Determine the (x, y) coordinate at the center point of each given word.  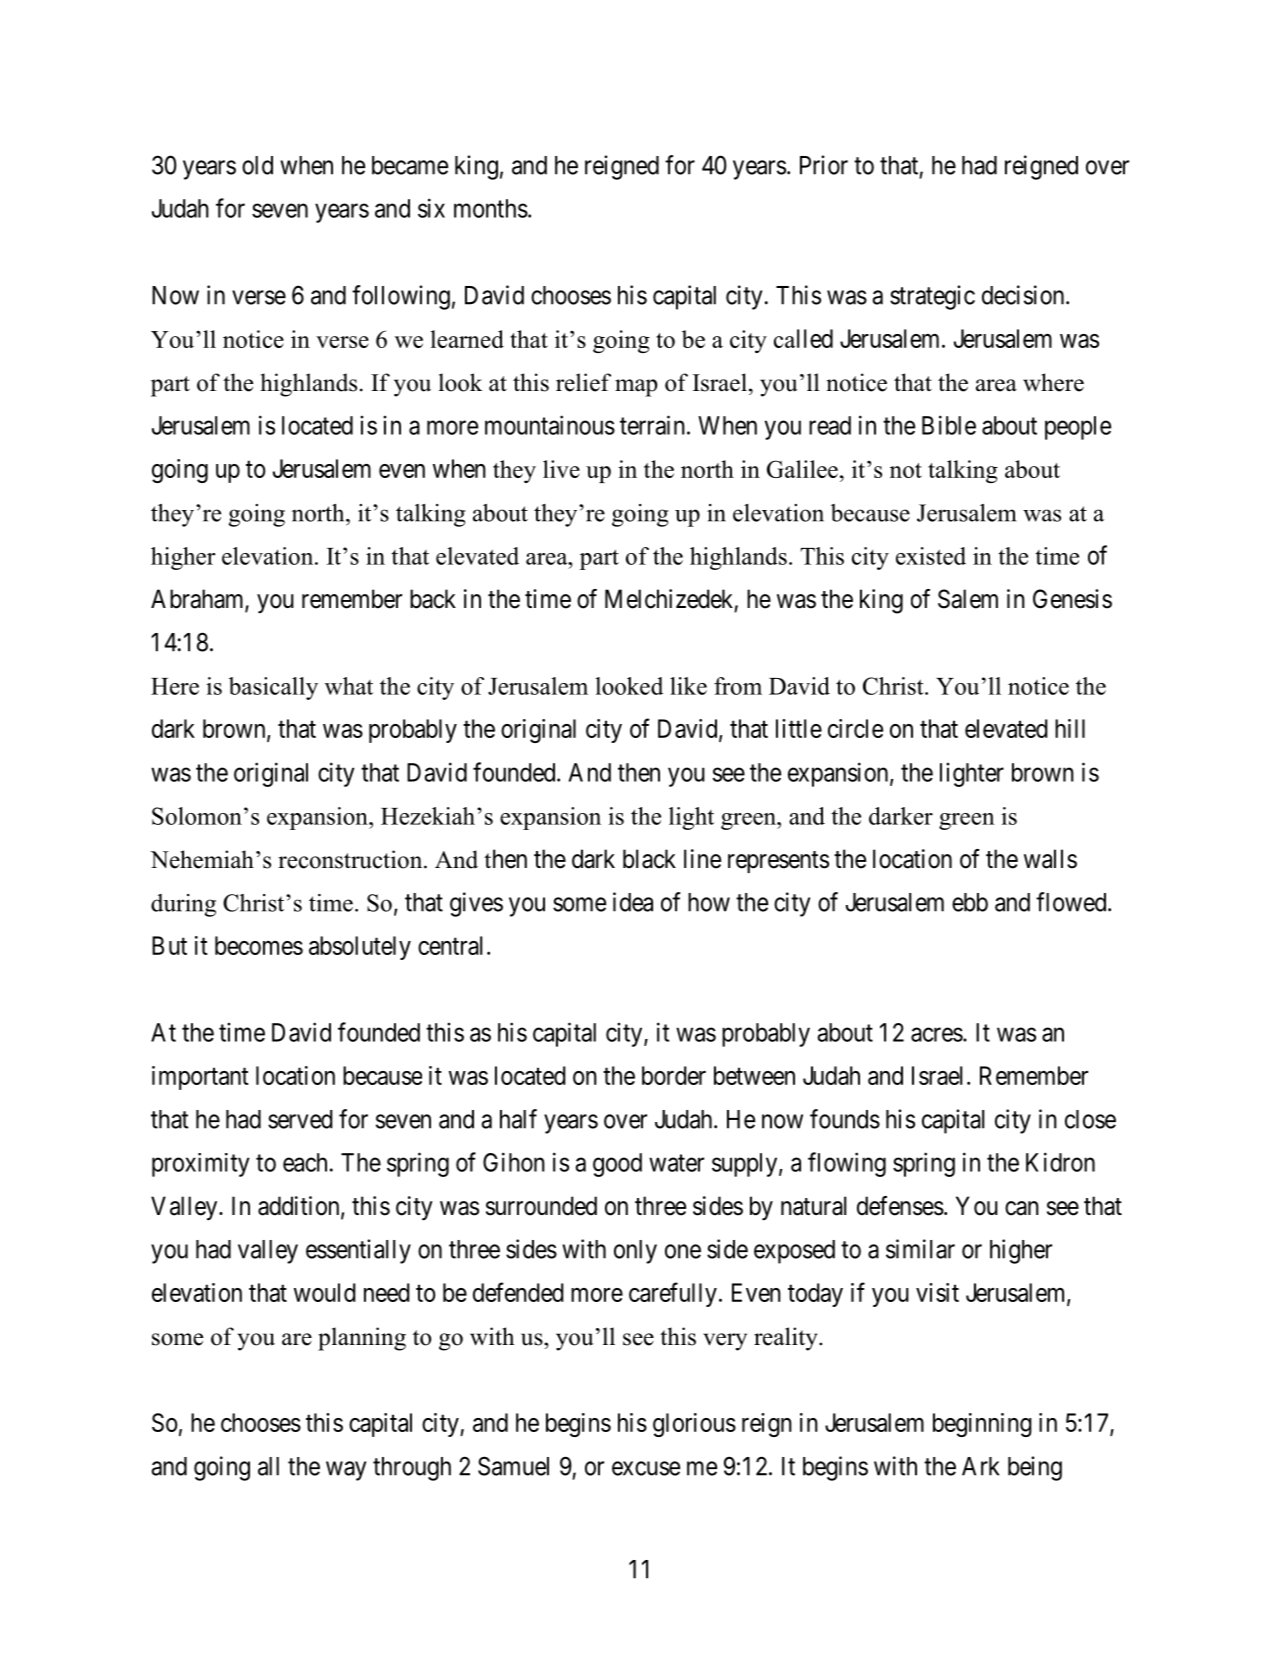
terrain (652, 425)
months (491, 208)
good (617, 1165)
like (688, 686)
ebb (970, 902)
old (257, 165)
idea (633, 902)
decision (1024, 295)
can (1022, 1208)
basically (273, 688)
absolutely (360, 948)
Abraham (198, 600)
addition (300, 1207)
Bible (949, 425)
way (346, 1471)
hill (1070, 728)
